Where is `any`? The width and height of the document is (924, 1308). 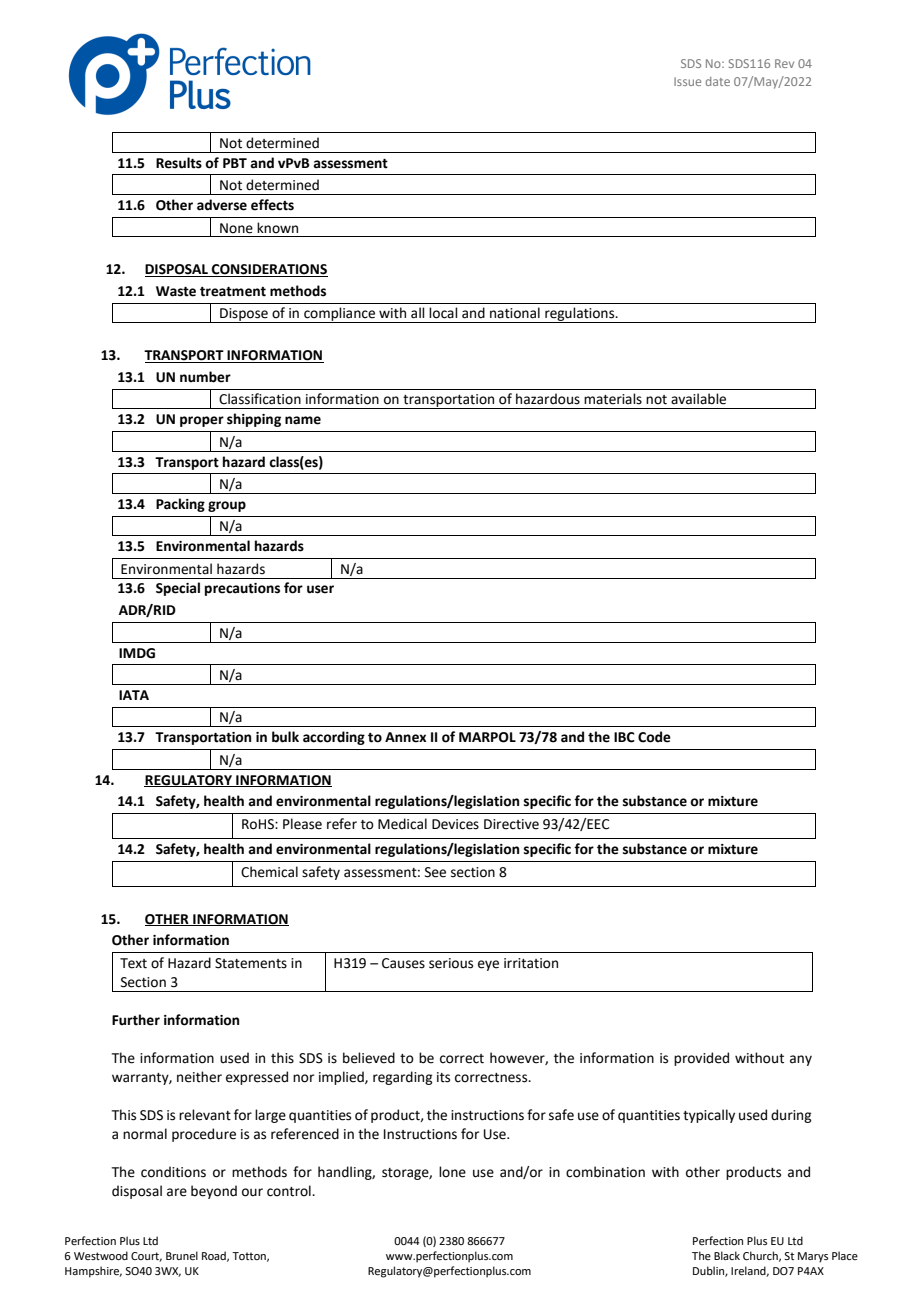
any is located at coordinates (801, 1060).
